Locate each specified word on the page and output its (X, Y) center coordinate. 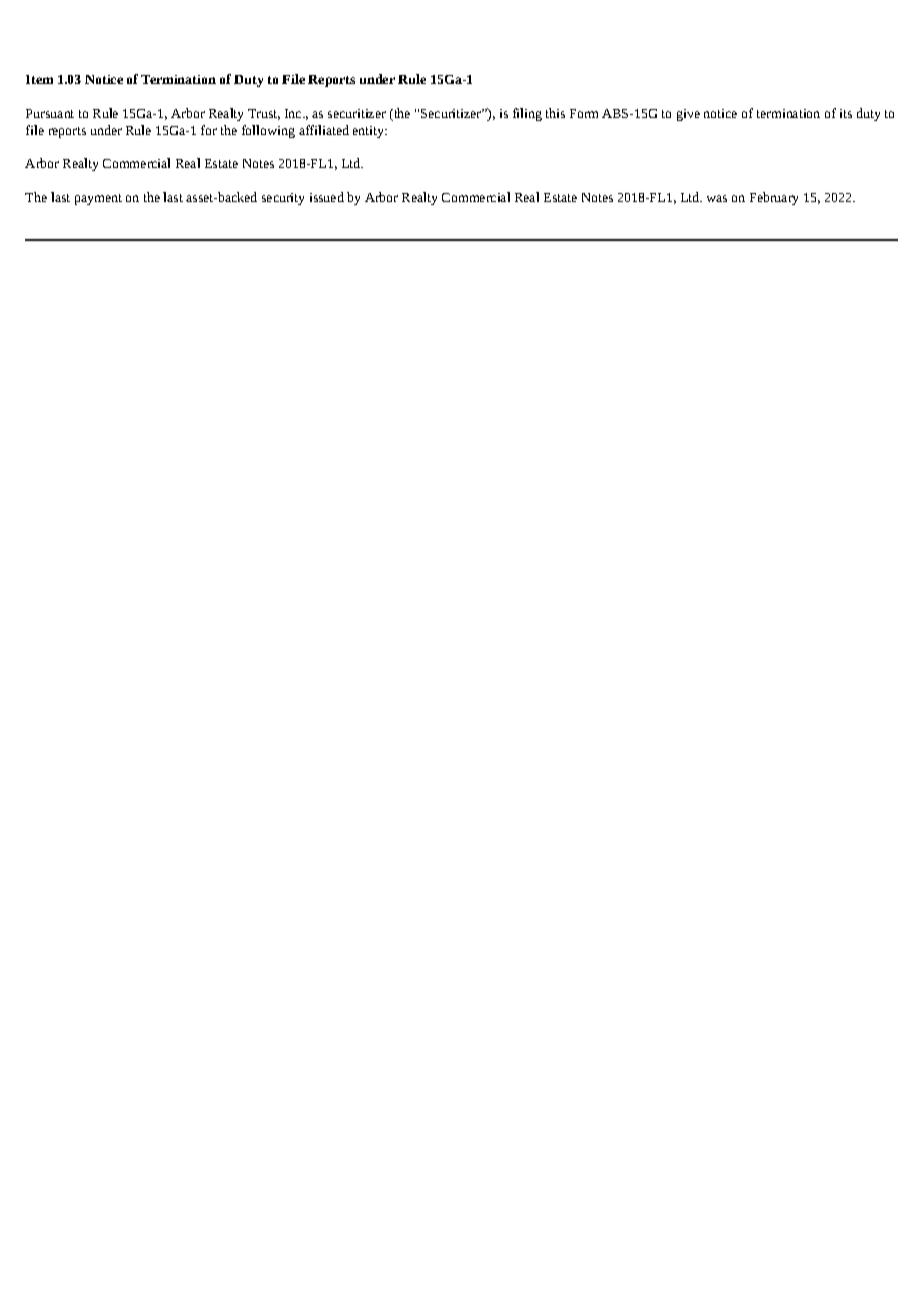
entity (370, 132)
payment (98, 199)
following (268, 131)
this (555, 113)
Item (39, 79)
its (846, 113)
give (688, 115)
